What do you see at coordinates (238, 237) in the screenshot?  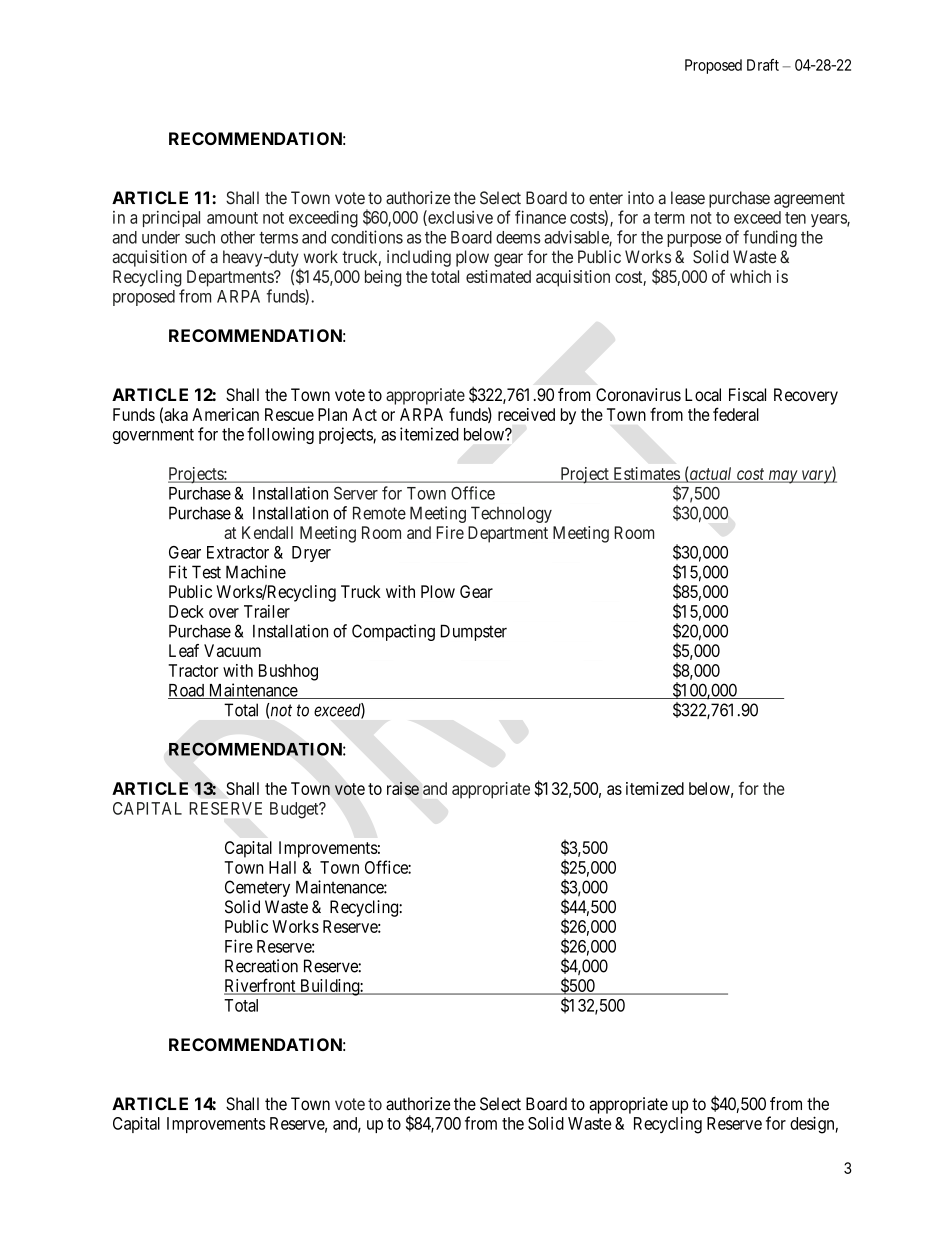 I see `other` at bounding box center [238, 237].
